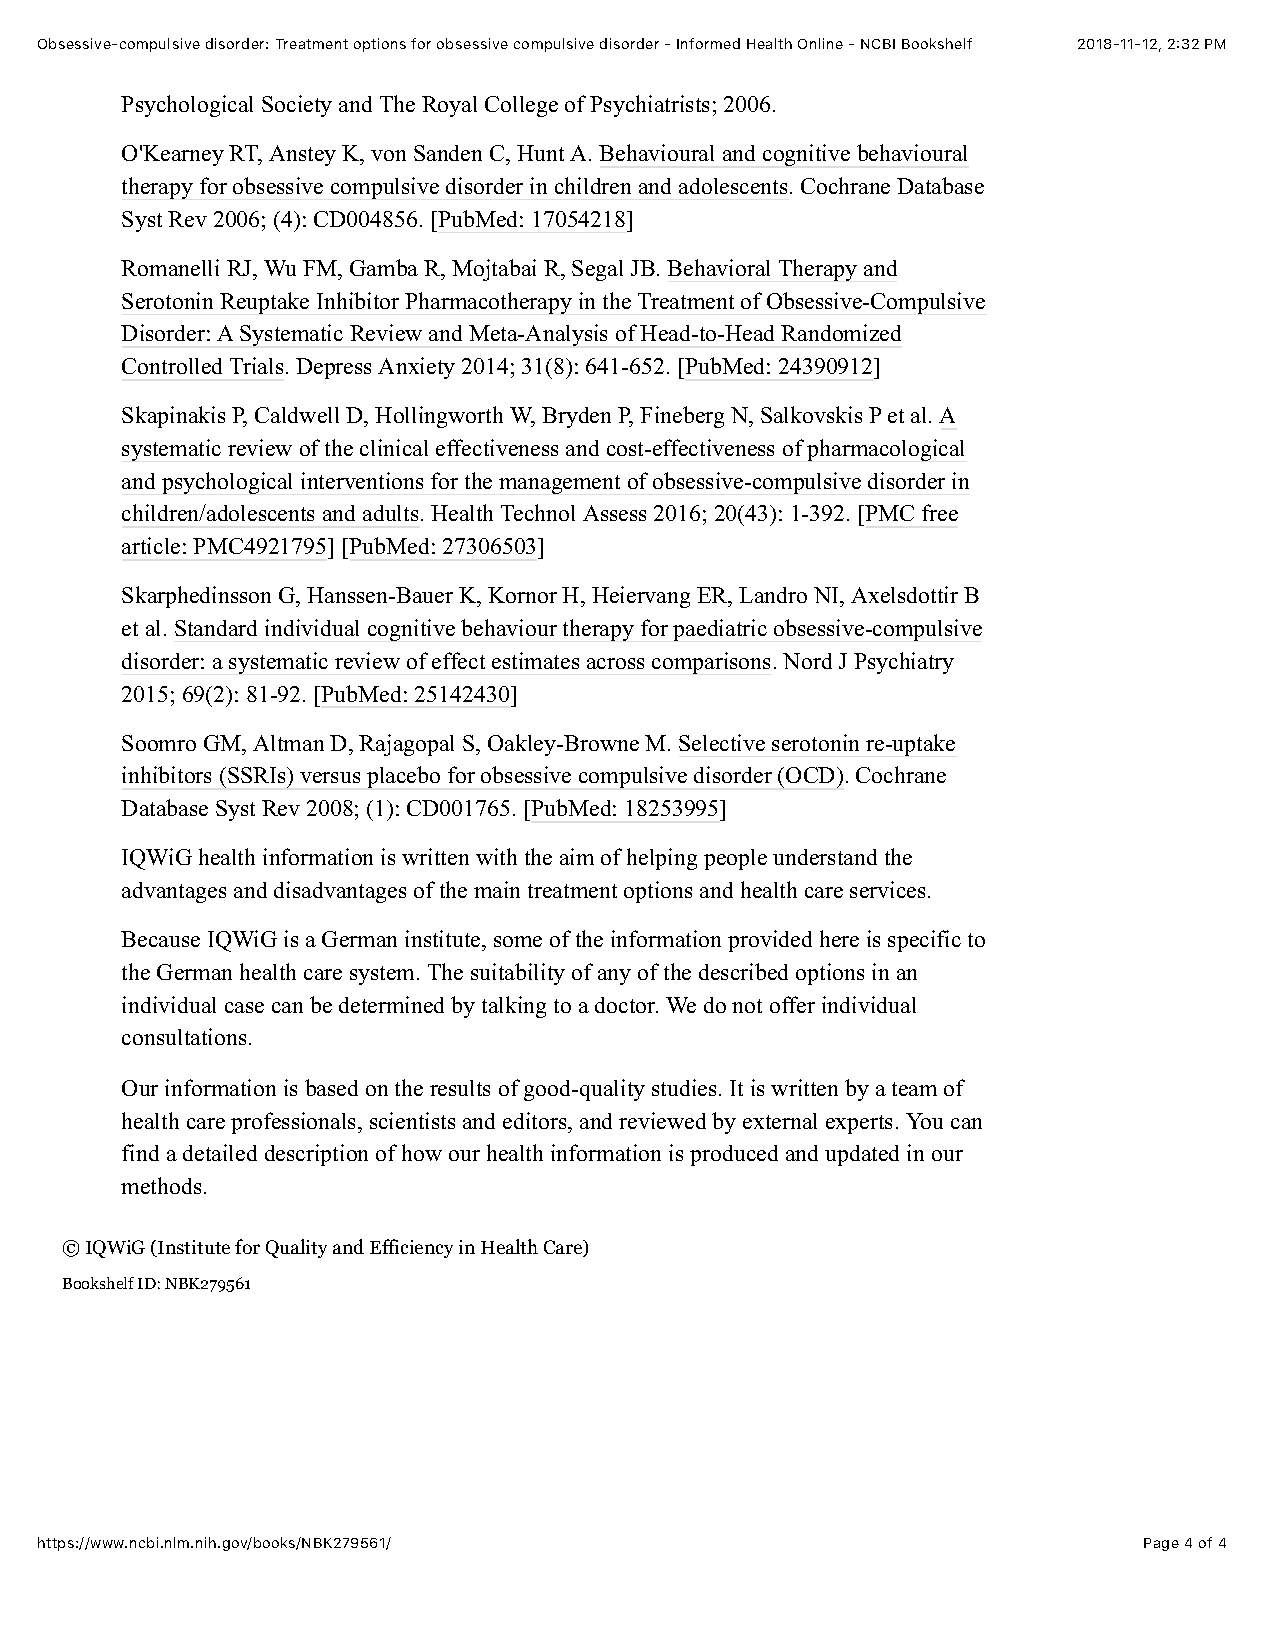 The height and width of the screenshot is (1637, 1265). I want to click on Online, so click(820, 43).
